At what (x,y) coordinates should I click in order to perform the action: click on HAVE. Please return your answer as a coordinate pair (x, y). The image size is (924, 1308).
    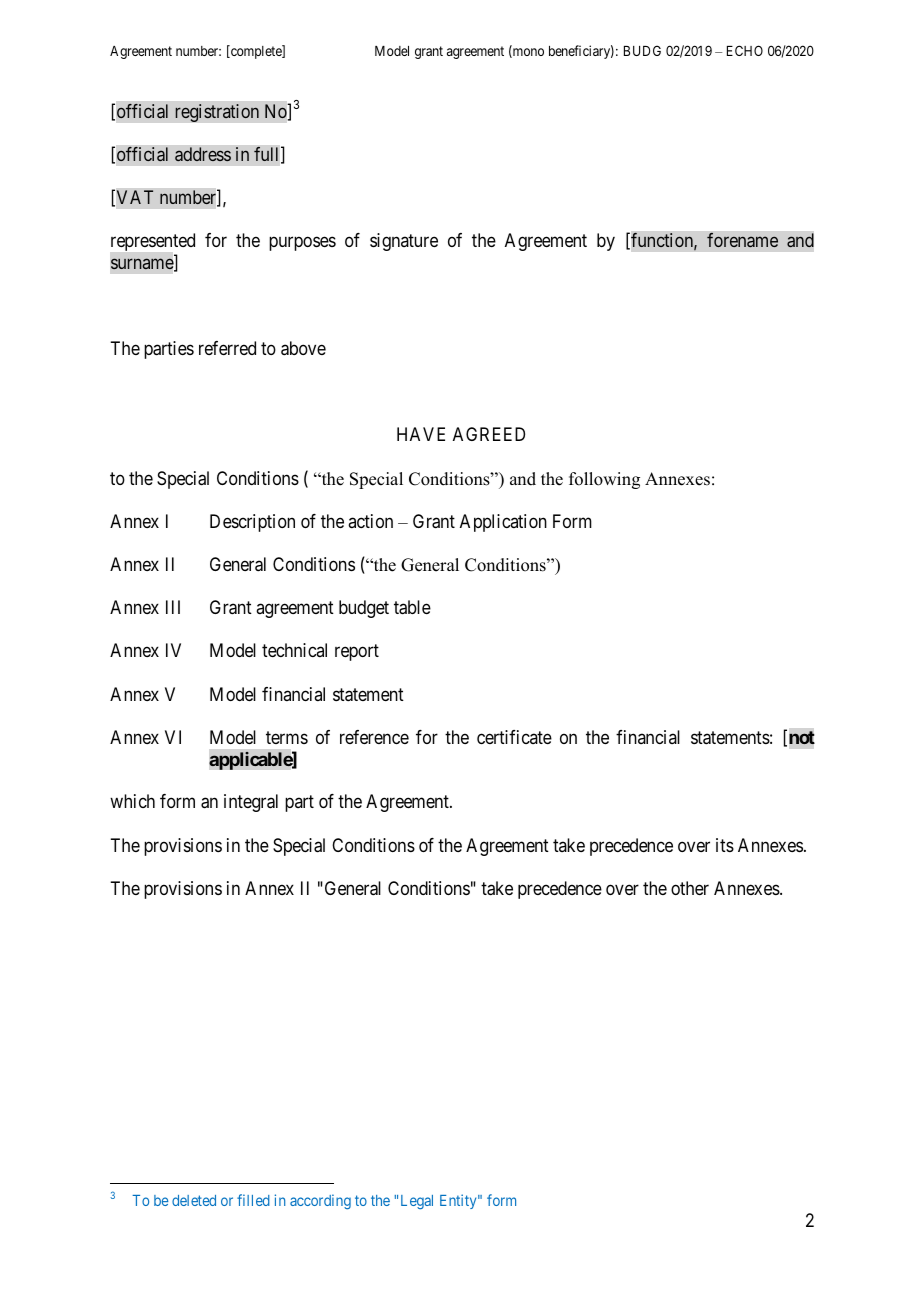
    Looking at the image, I should click on (421, 434).
